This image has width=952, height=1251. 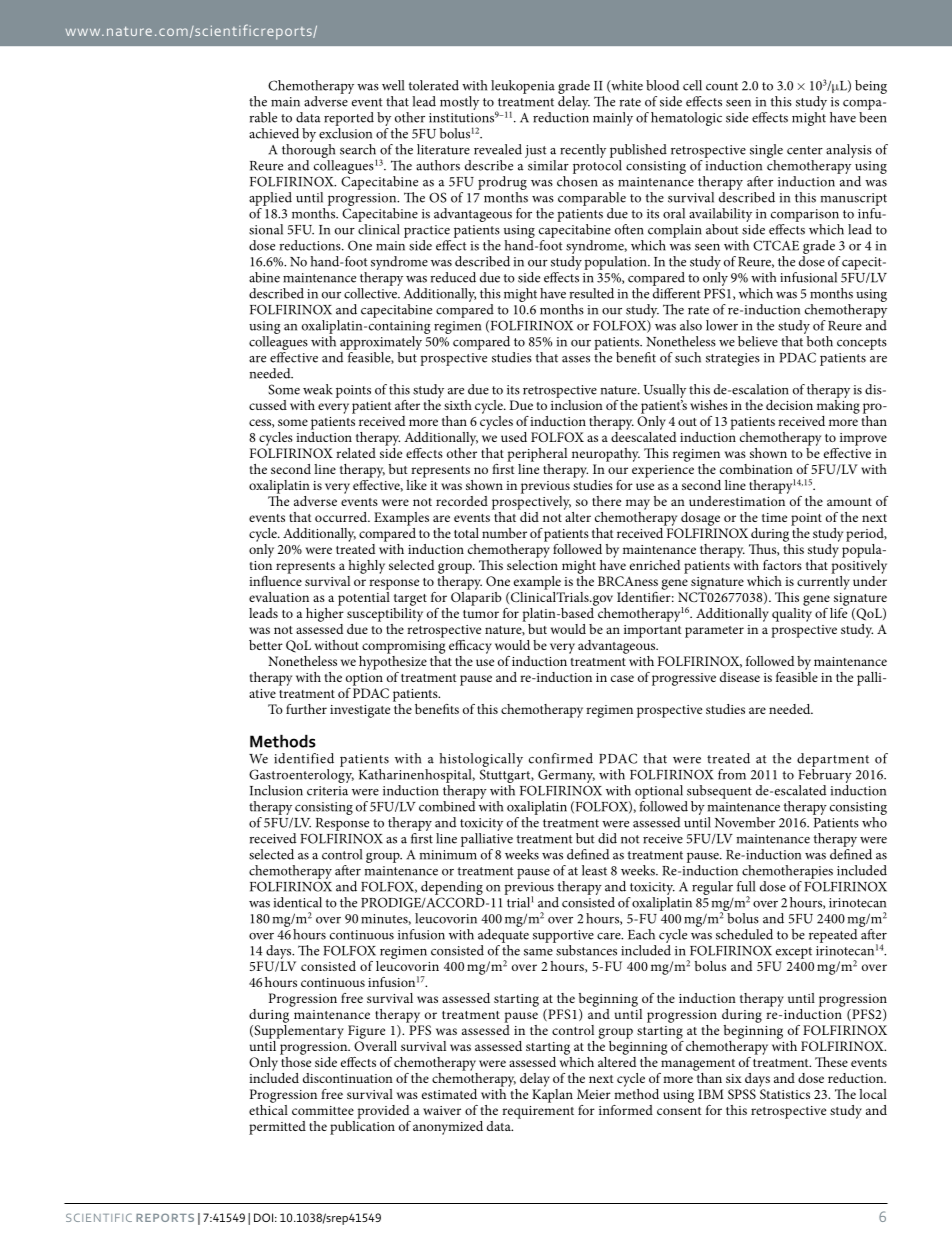 I want to click on committee, so click(x=323, y=1110).
